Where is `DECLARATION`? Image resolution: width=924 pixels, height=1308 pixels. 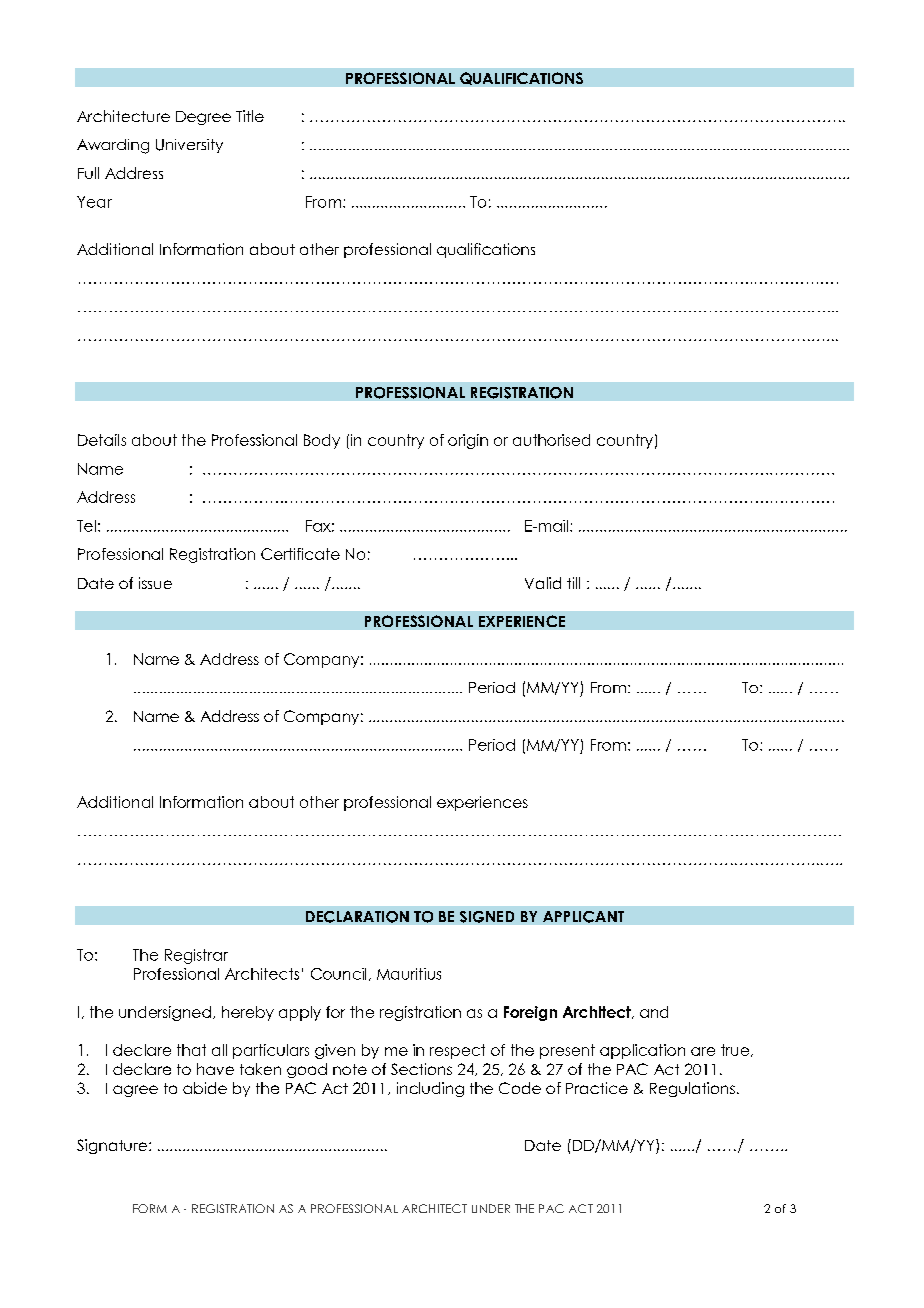
DECLARATION is located at coordinates (357, 917).
